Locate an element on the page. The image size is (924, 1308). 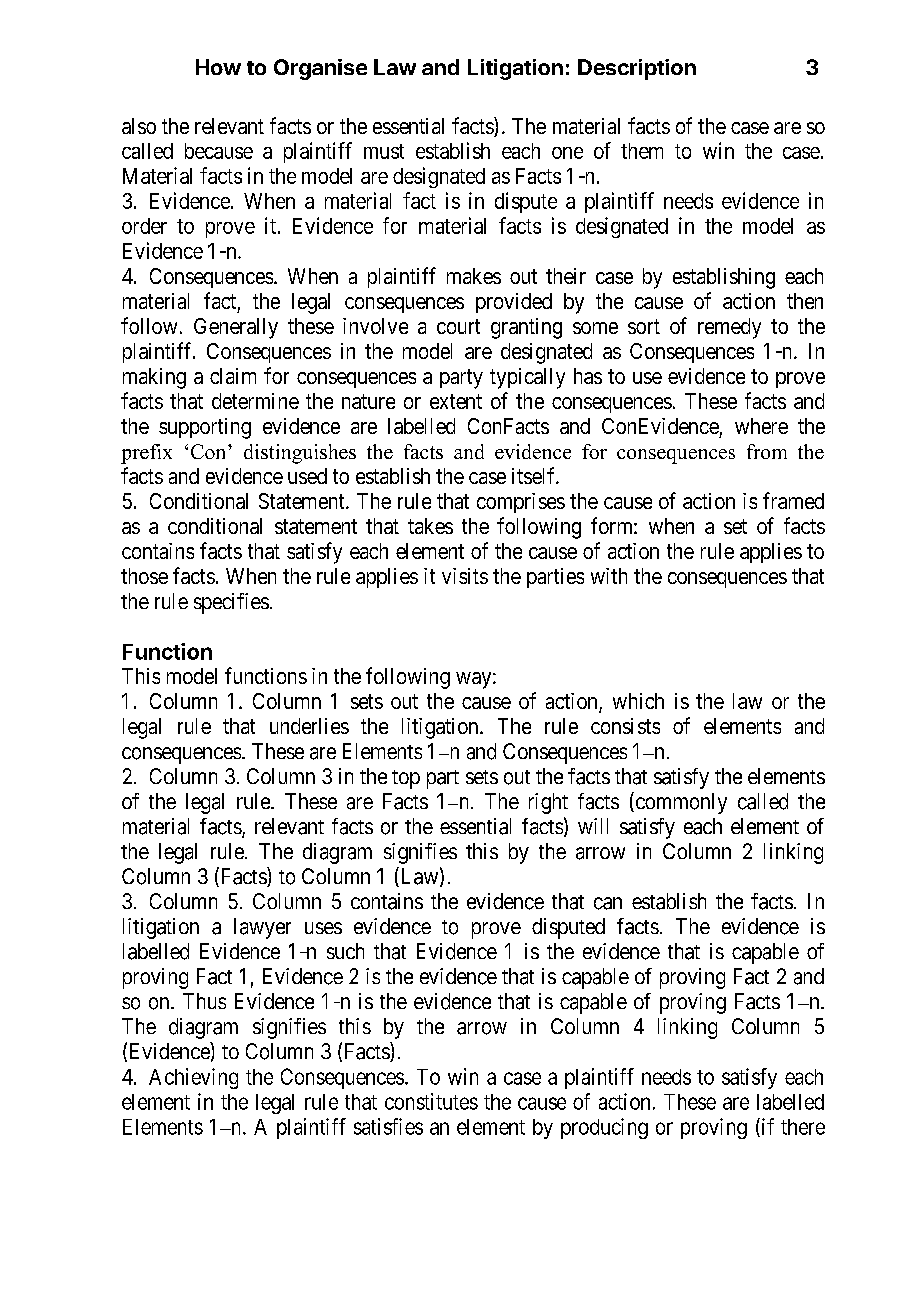
supporting is located at coordinates (205, 428).
